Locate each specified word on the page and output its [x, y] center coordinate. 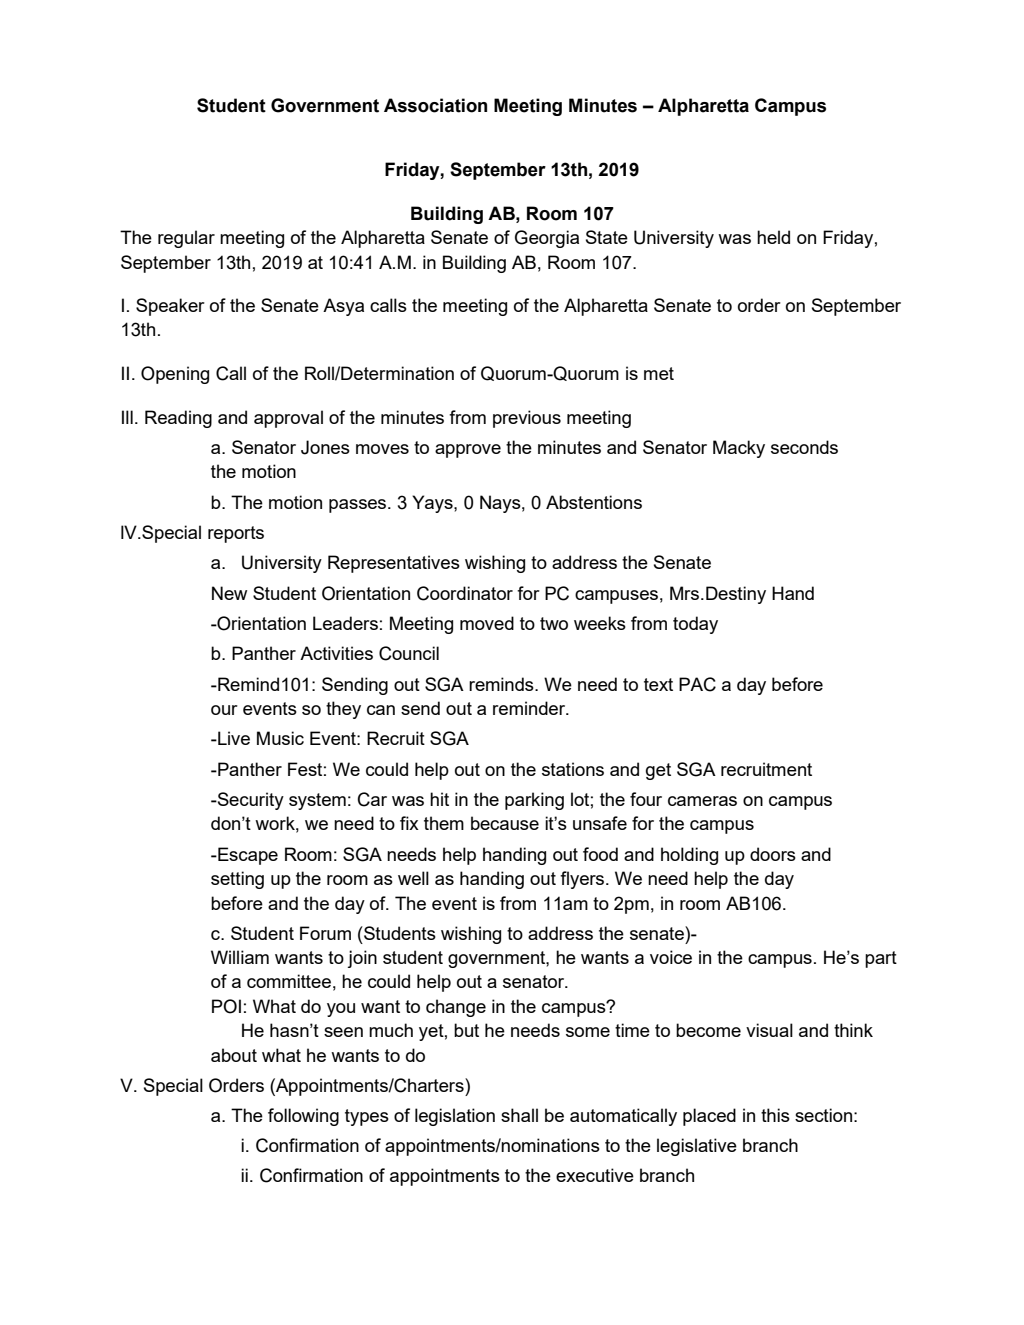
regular [186, 239]
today [695, 625]
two [554, 623]
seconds [804, 447]
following [303, 1117]
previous [527, 419]
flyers [583, 880]
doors [773, 854]
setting [237, 880]
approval [288, 419]
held [773, 237]
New [229, 593]
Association [435, 105]
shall [519, 1115]
